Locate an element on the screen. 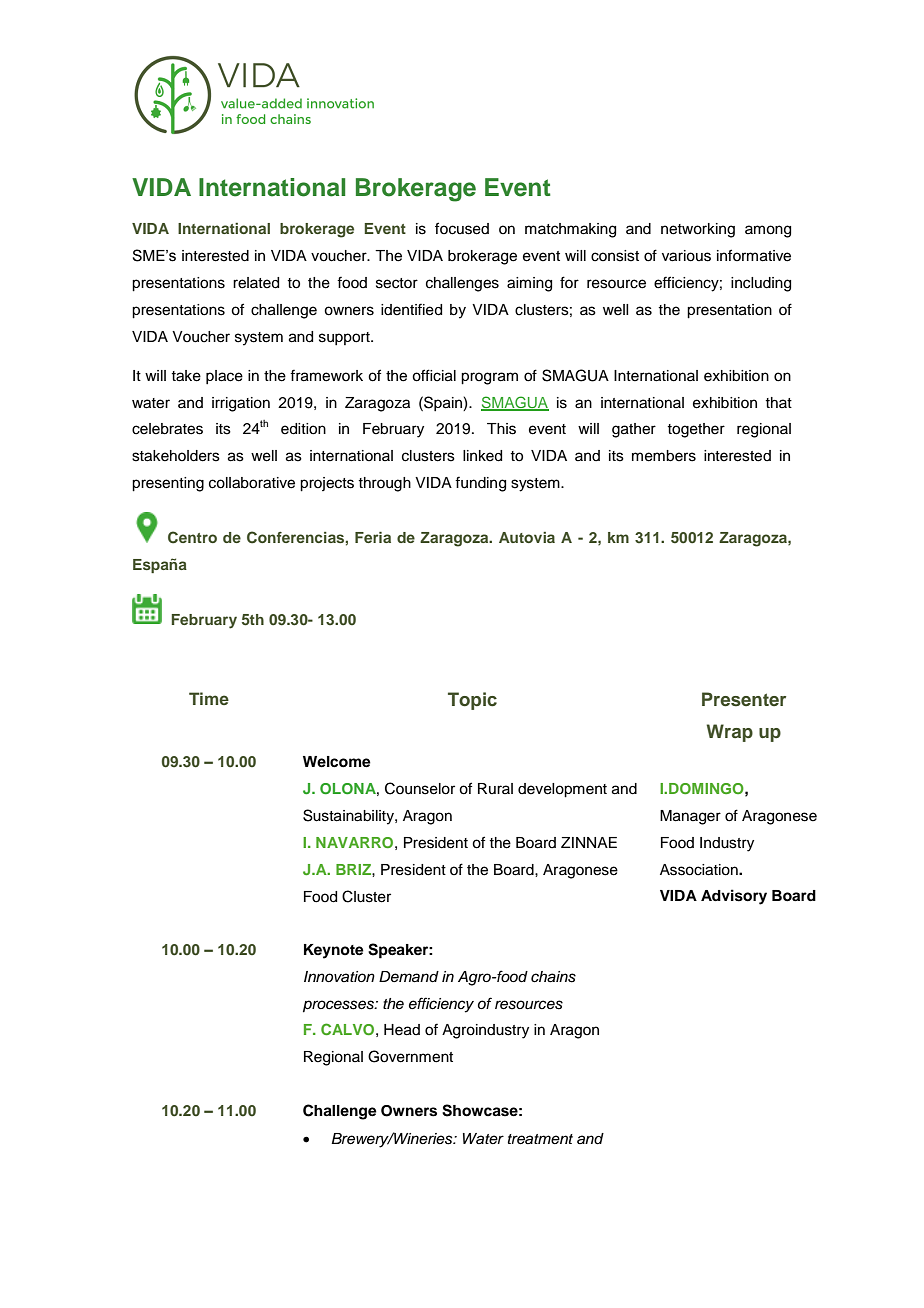  Keynote is located at coordinates (334, 951).
